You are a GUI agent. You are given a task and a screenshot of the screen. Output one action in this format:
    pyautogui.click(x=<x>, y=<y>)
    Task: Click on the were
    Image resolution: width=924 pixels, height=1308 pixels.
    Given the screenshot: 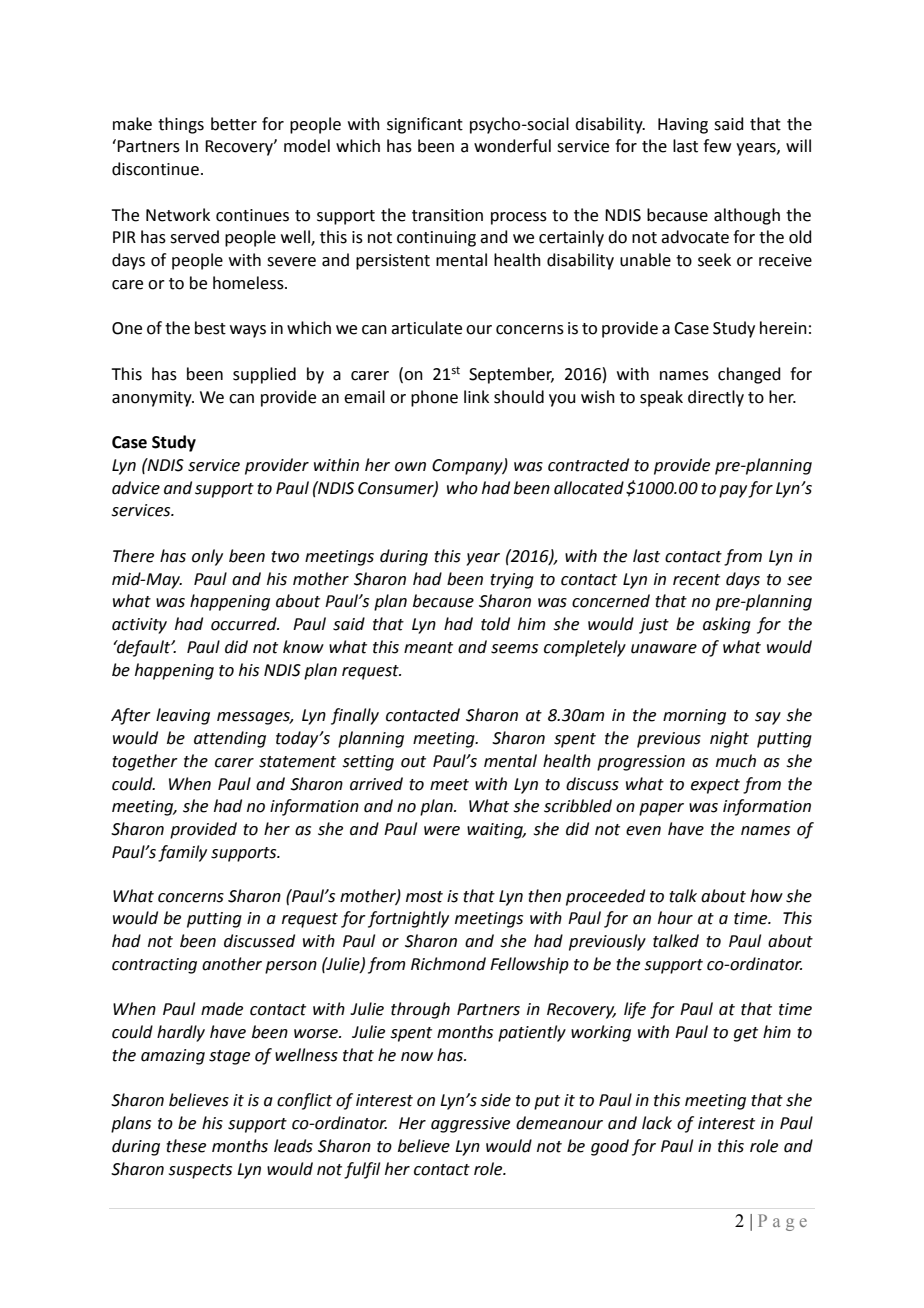 What is the action you would take?
    pyautogui.click(x=442, y=831)
